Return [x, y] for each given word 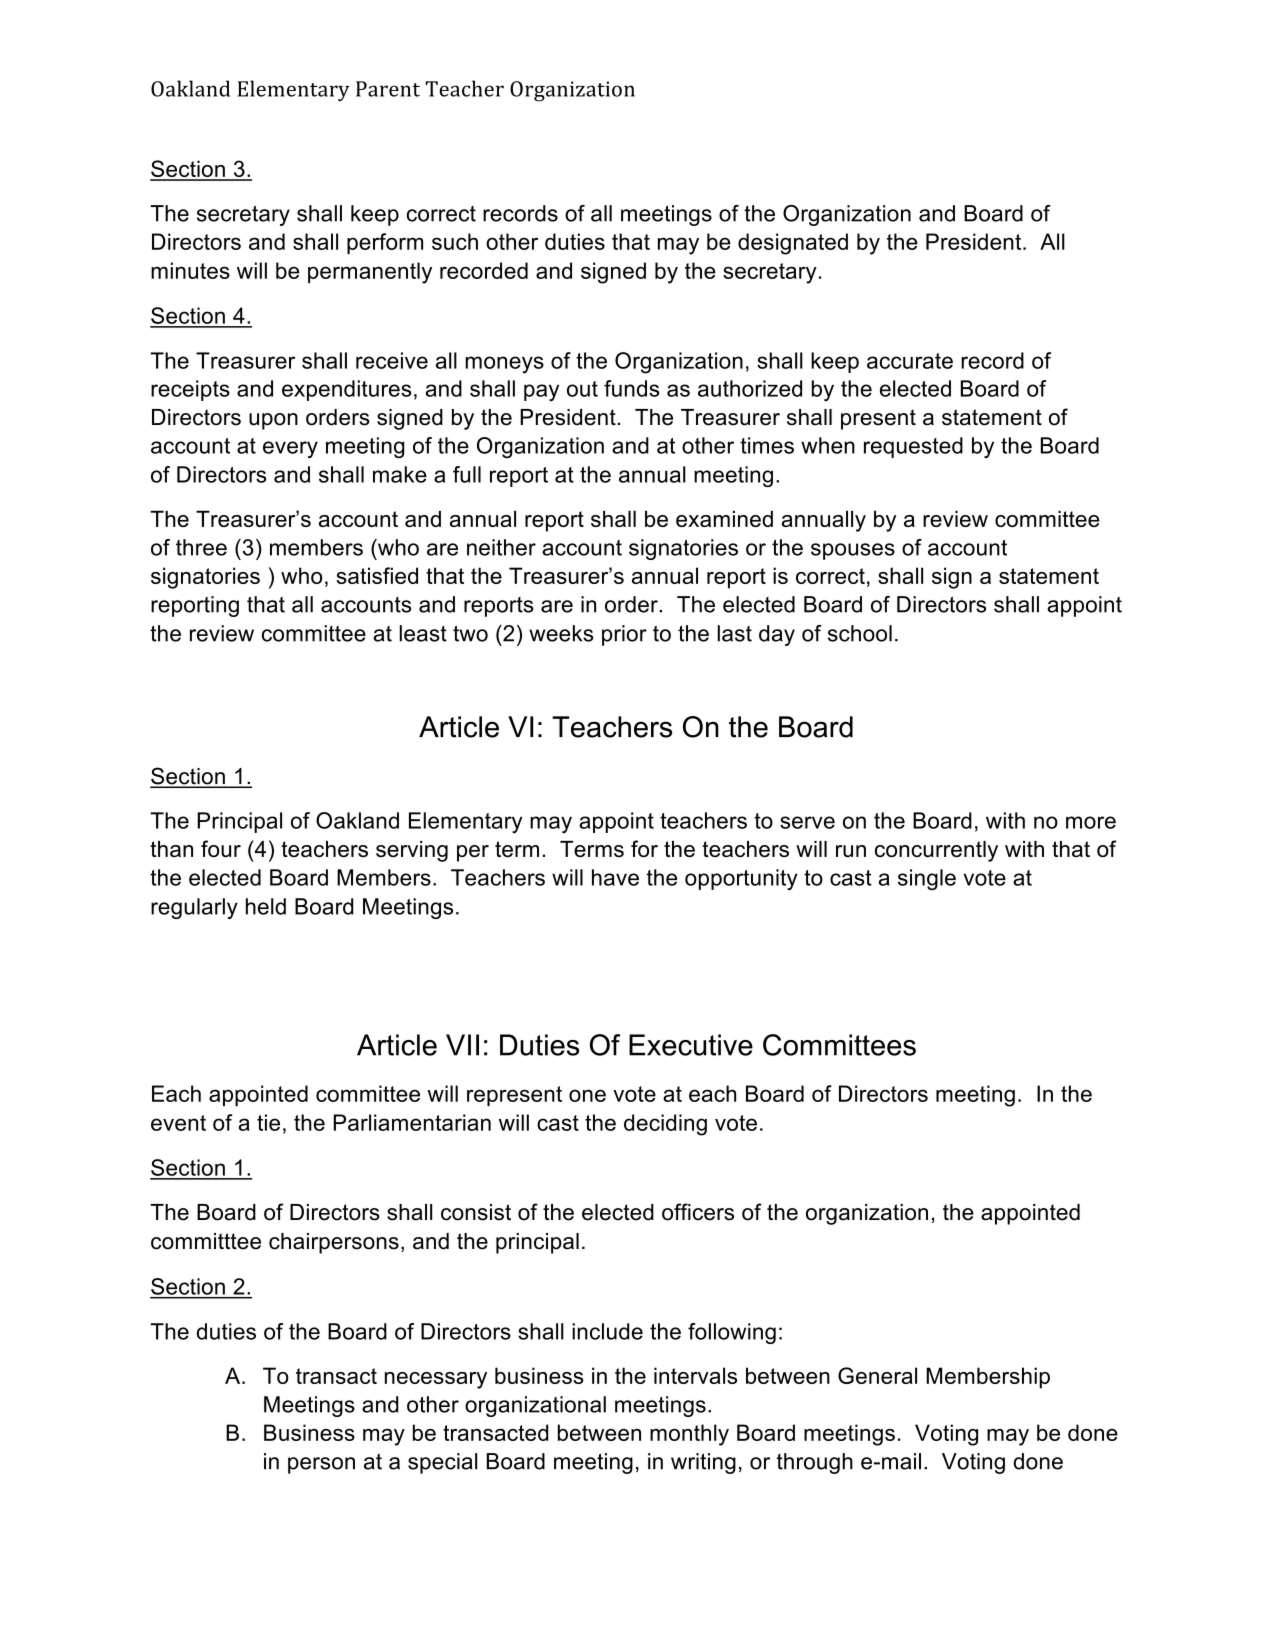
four [221, 848]
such [455, 241]
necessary [436, 1380]
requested [913, 447]
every [290, 449]
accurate [910, 361]
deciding [665, 1125]
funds [631, 388]
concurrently [936, 851]
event [178, 1123]
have [615, 877]
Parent [388, 89]
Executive [691, 1045]
